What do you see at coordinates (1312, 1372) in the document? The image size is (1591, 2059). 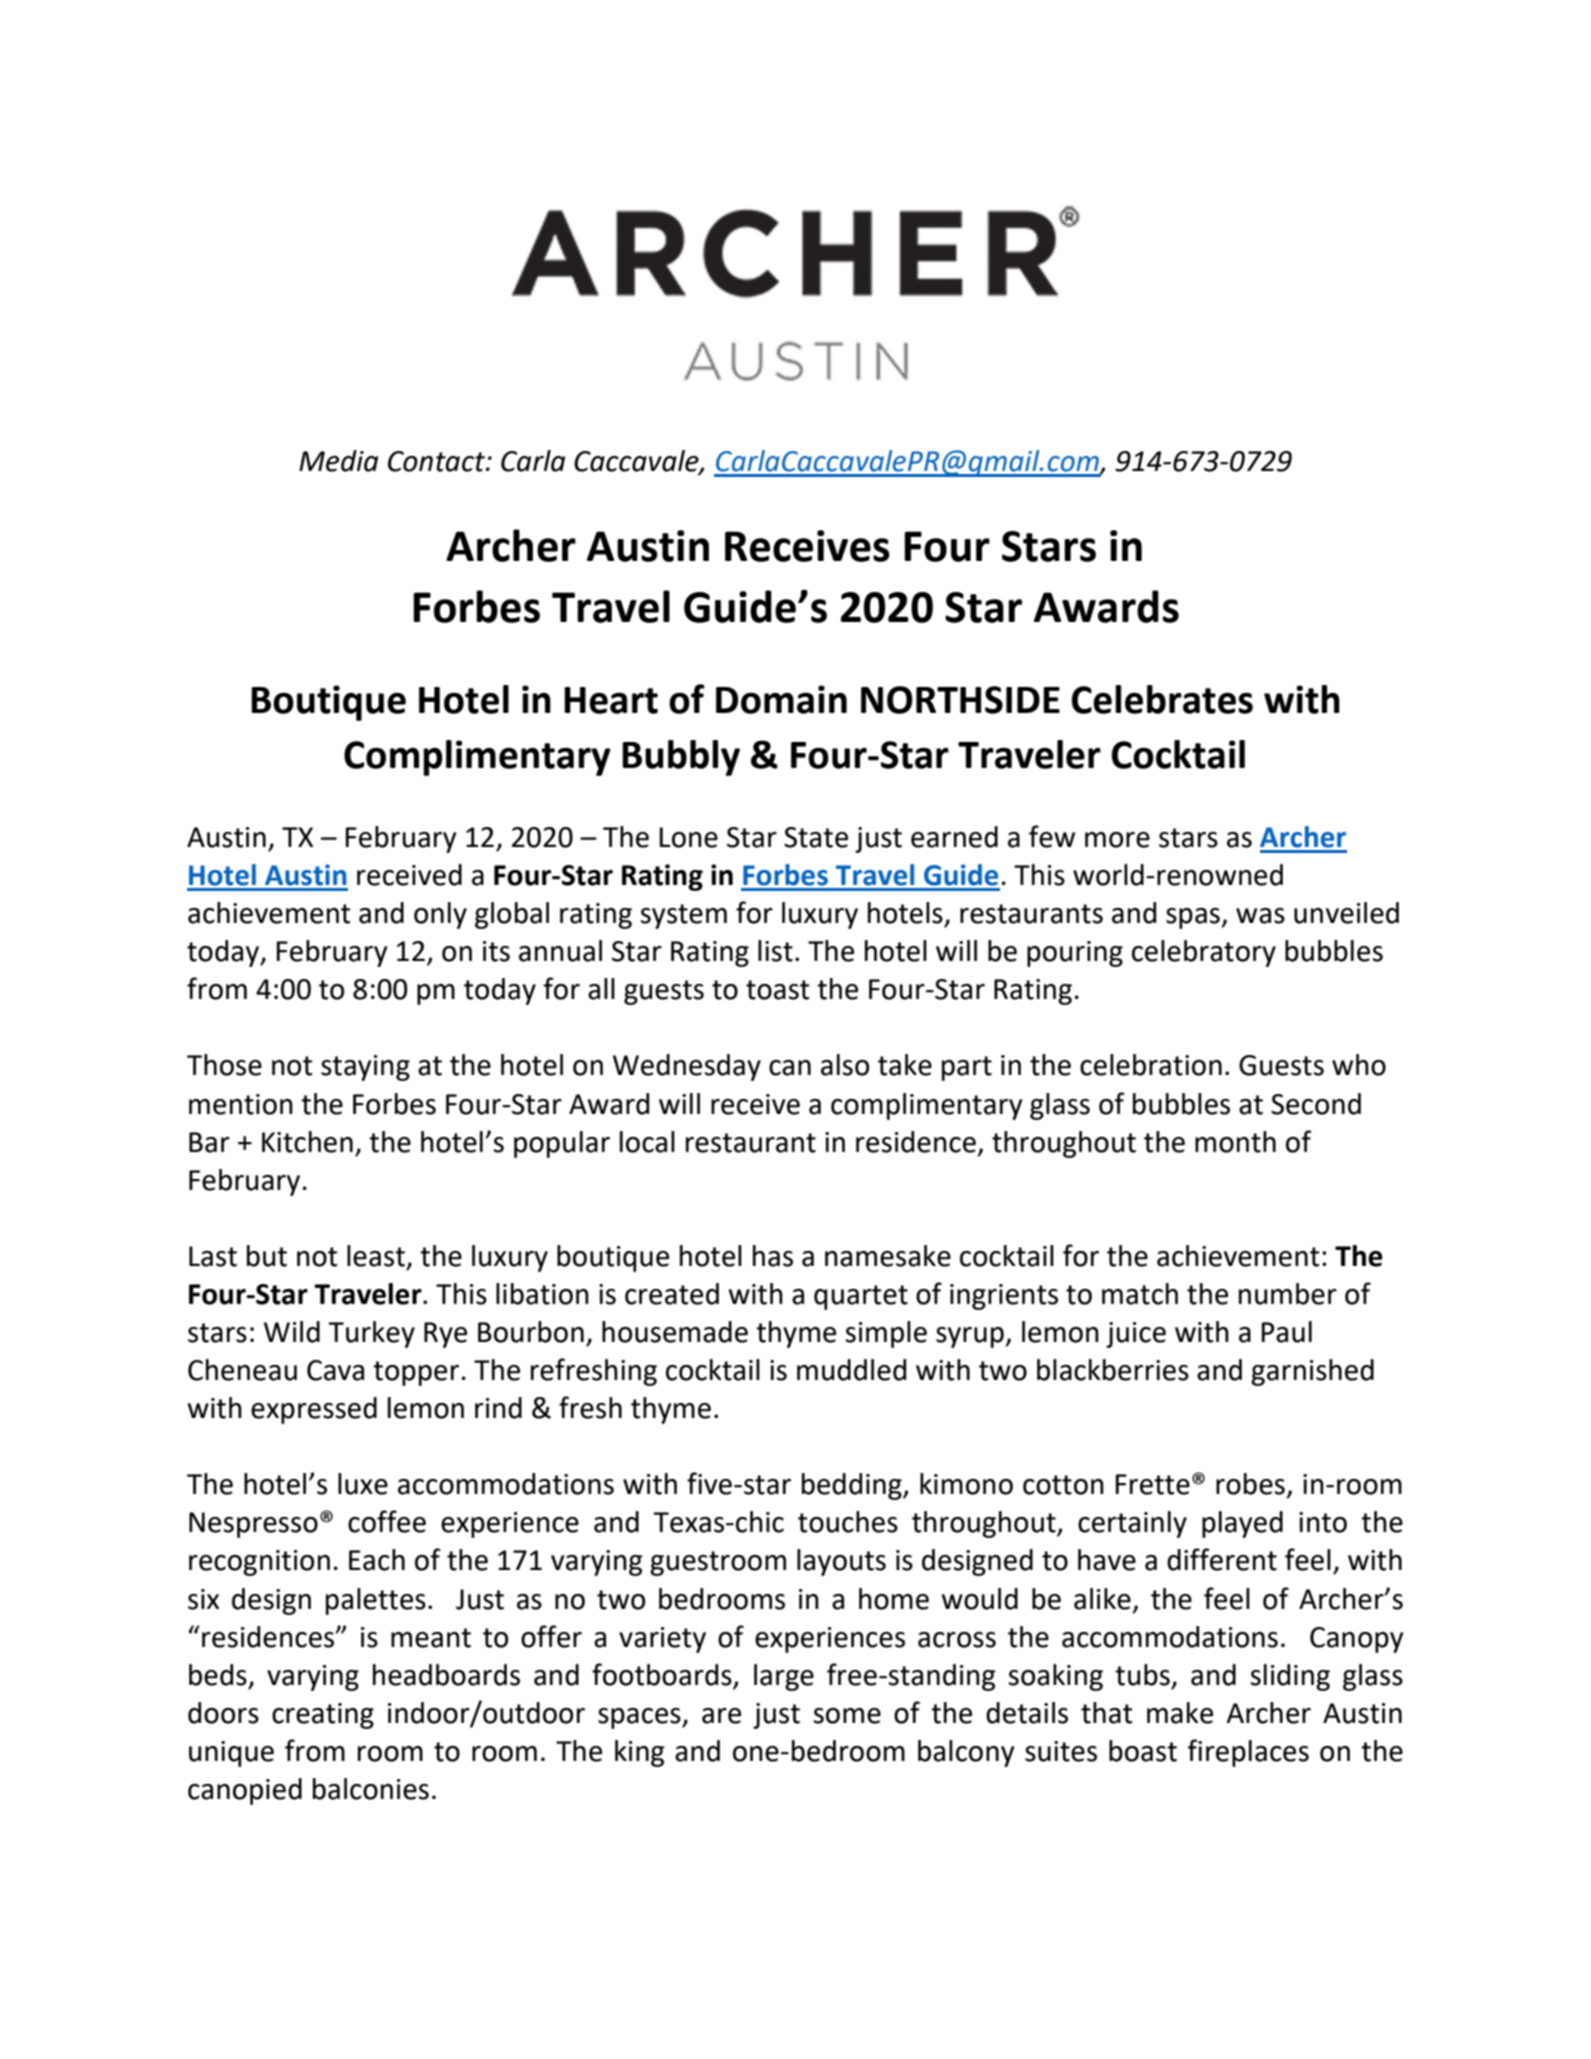 I see `garnished` at bounding box center [1312, 1372].
